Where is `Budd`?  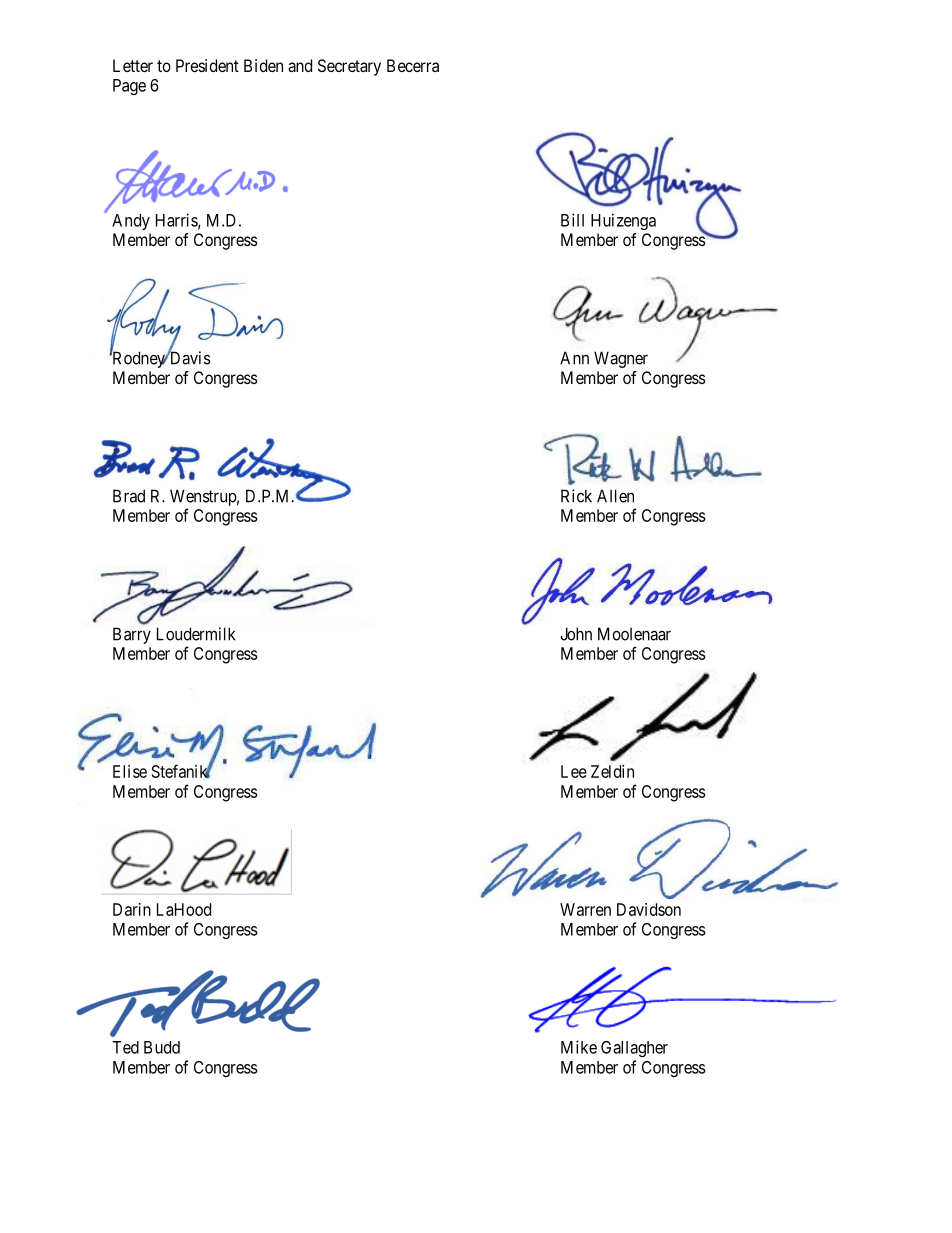 Budd is located at coordinates (162, 1047).
